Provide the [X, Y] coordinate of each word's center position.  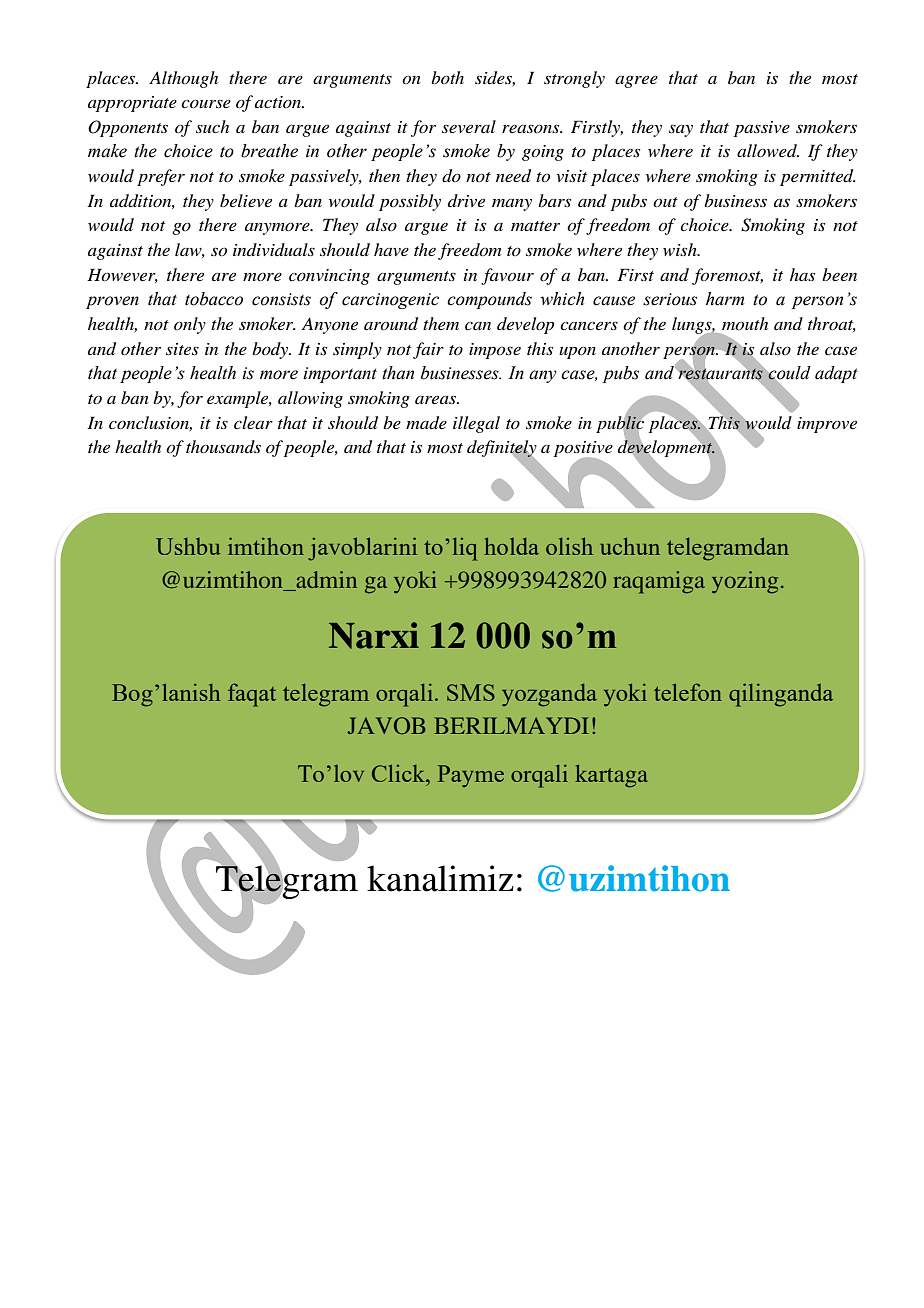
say [681, 131]
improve [827, 425]
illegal [476, 424]
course [206, 103]
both [447, 77]
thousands [223, 446]
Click [399, 773]
